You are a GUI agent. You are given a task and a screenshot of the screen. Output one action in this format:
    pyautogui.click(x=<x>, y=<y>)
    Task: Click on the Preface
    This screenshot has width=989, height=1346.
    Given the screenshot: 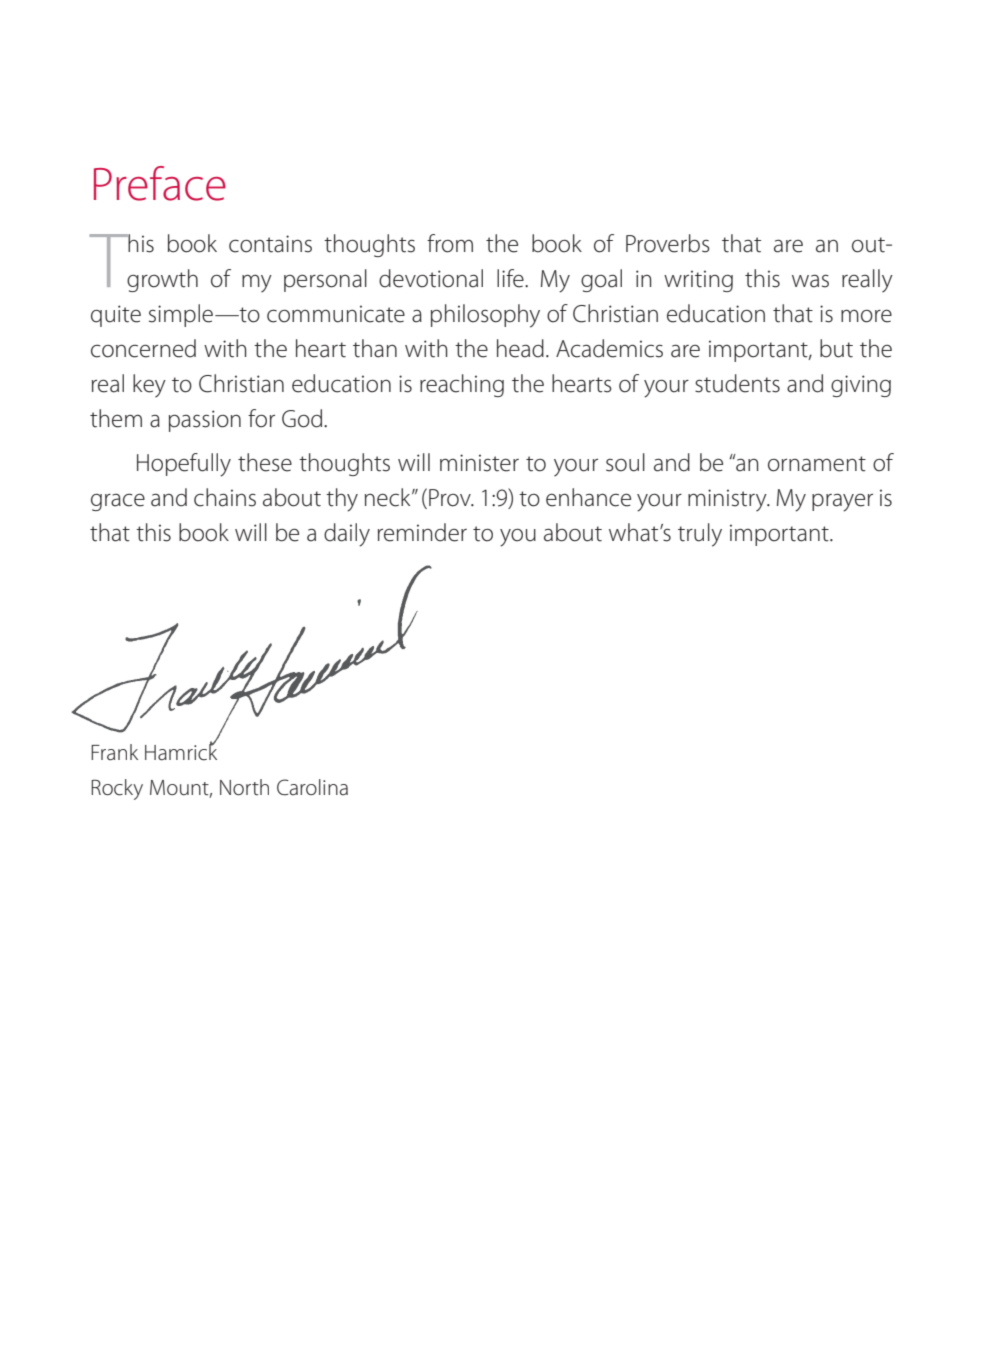 What is the action you would take?
    pyautogui.click(x=160, y=183)
